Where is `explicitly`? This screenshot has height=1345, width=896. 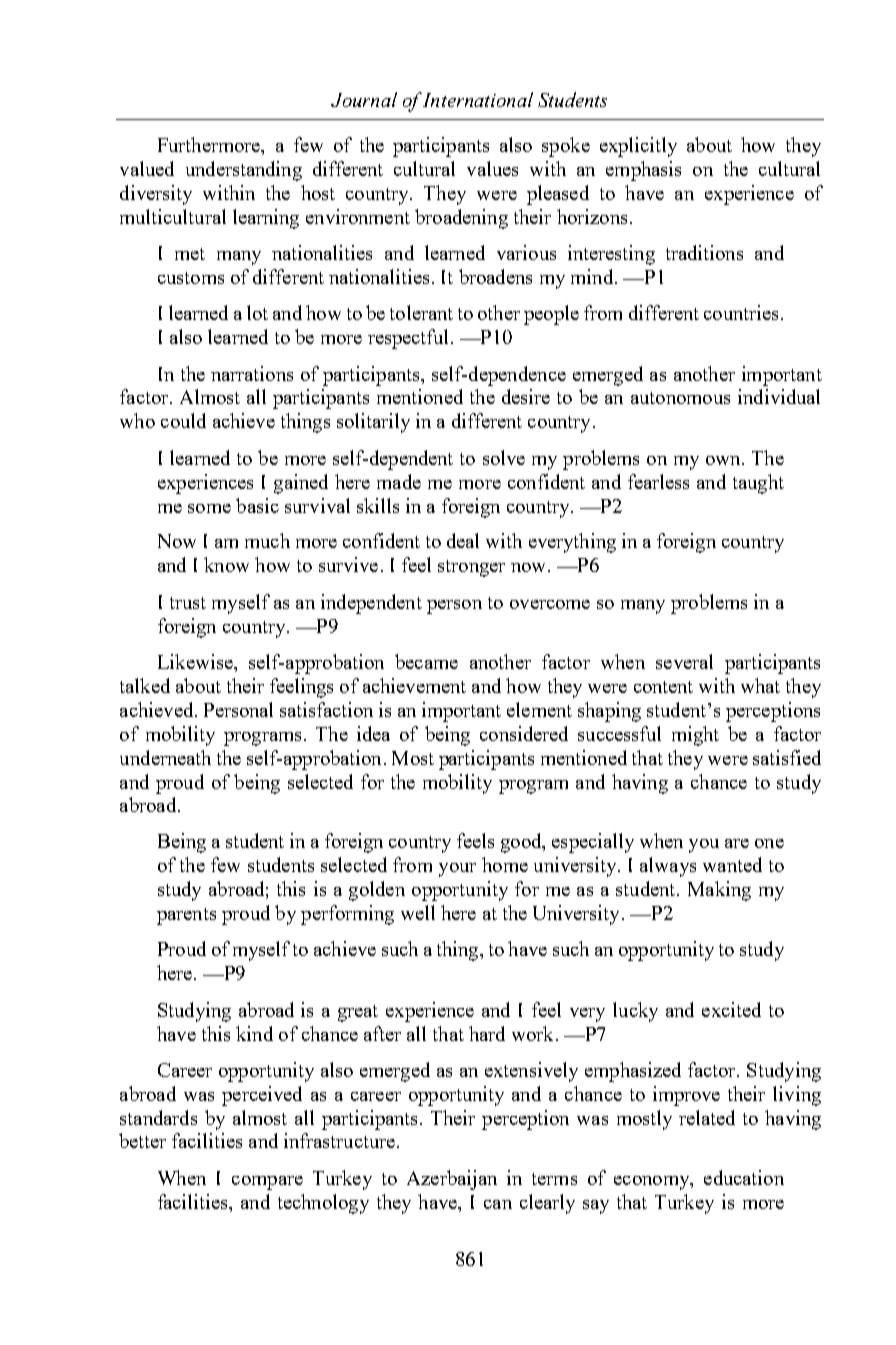
explicitly is located at coordinates (638, 147).
